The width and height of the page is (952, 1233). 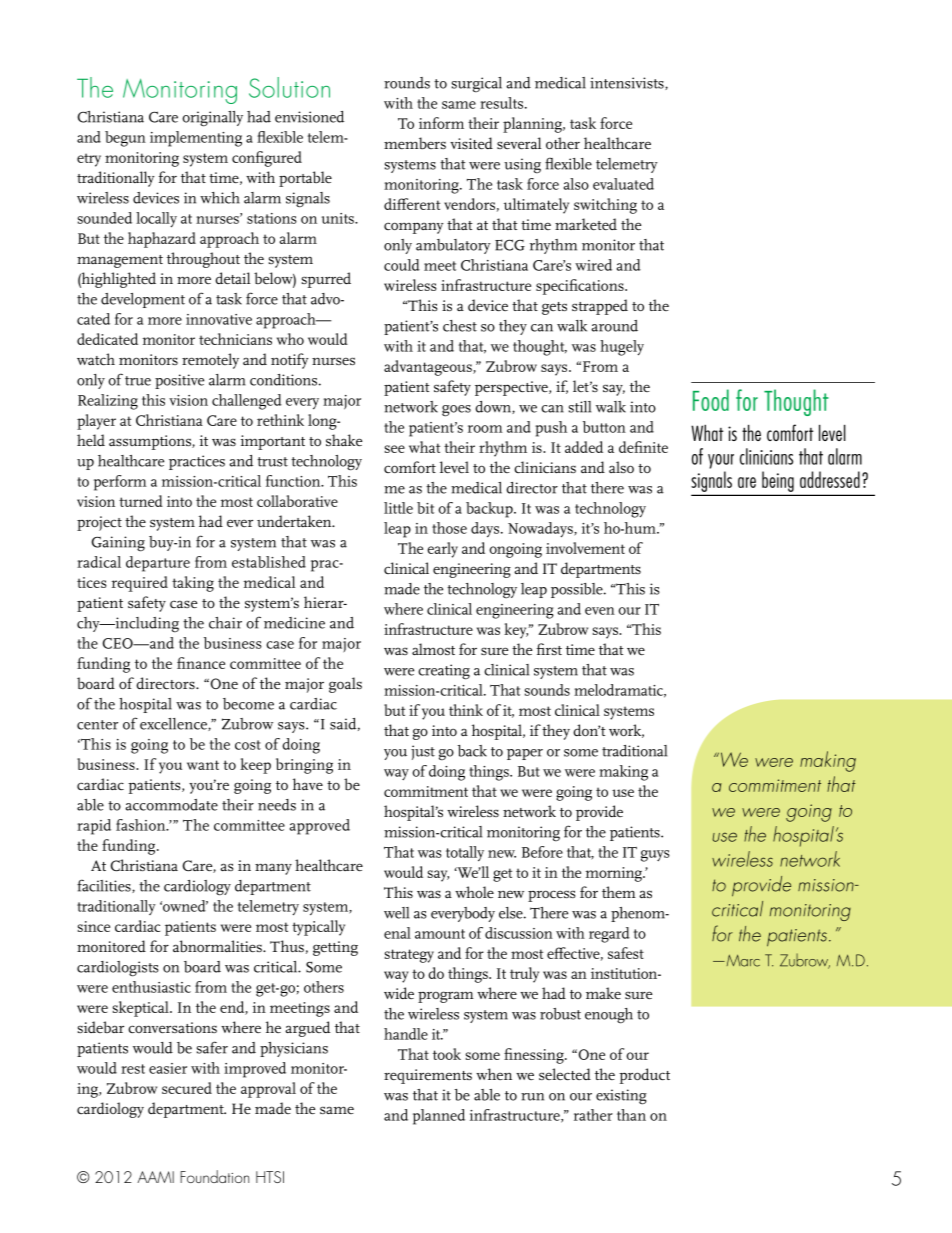 What do you see at coordinates (179, 381) in the page?
I see `positive` at bounding box center [179, 381].
